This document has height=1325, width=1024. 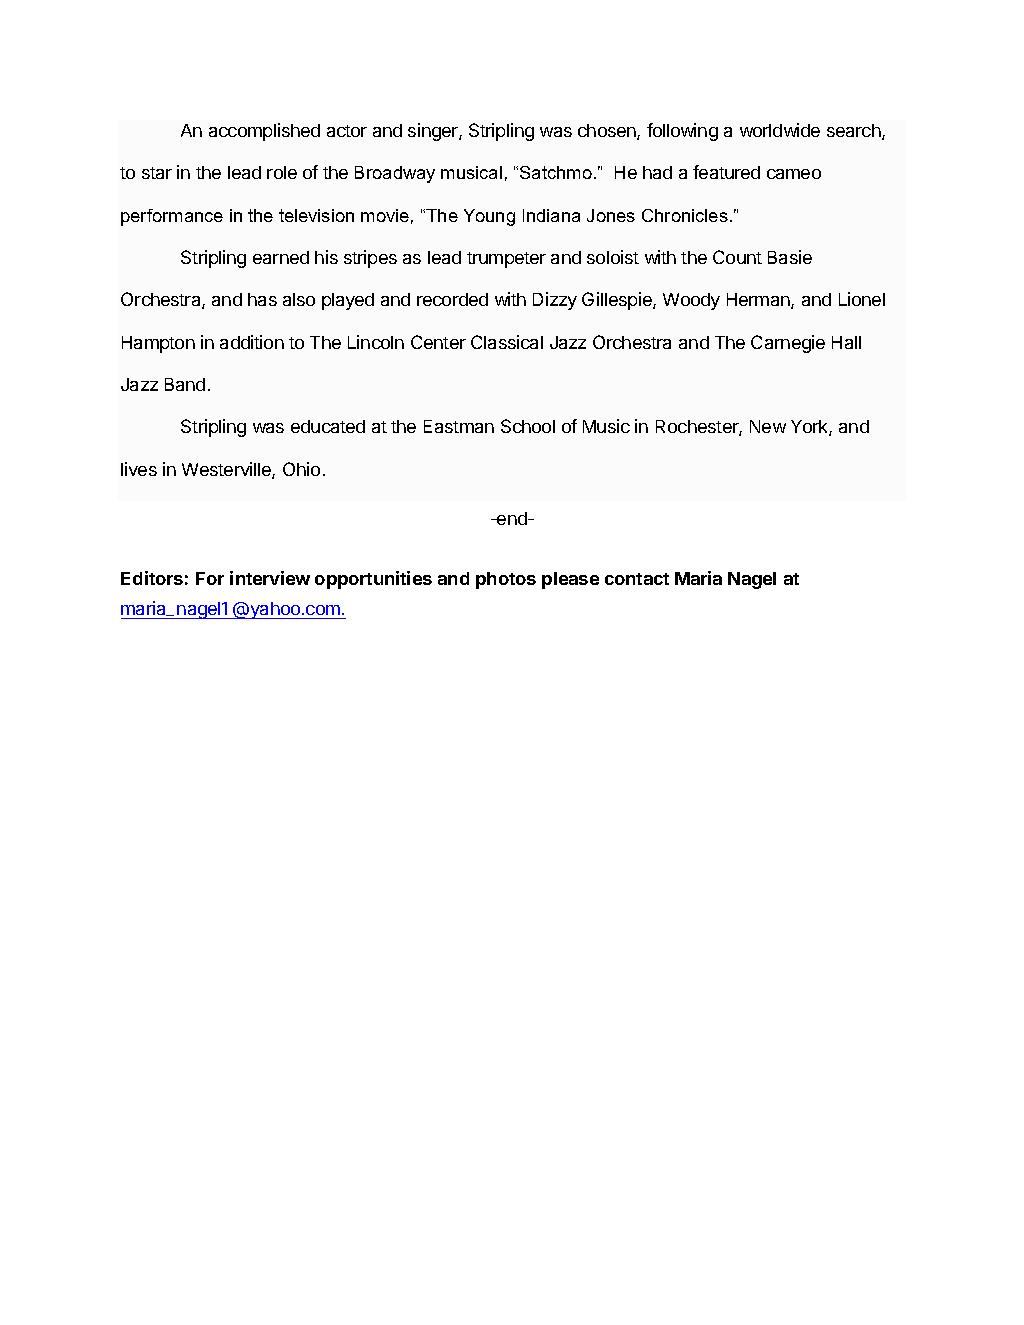 What do you see at coordinates (637, 579) in the document?
I see `contact` at bounding box center [637, 579].
